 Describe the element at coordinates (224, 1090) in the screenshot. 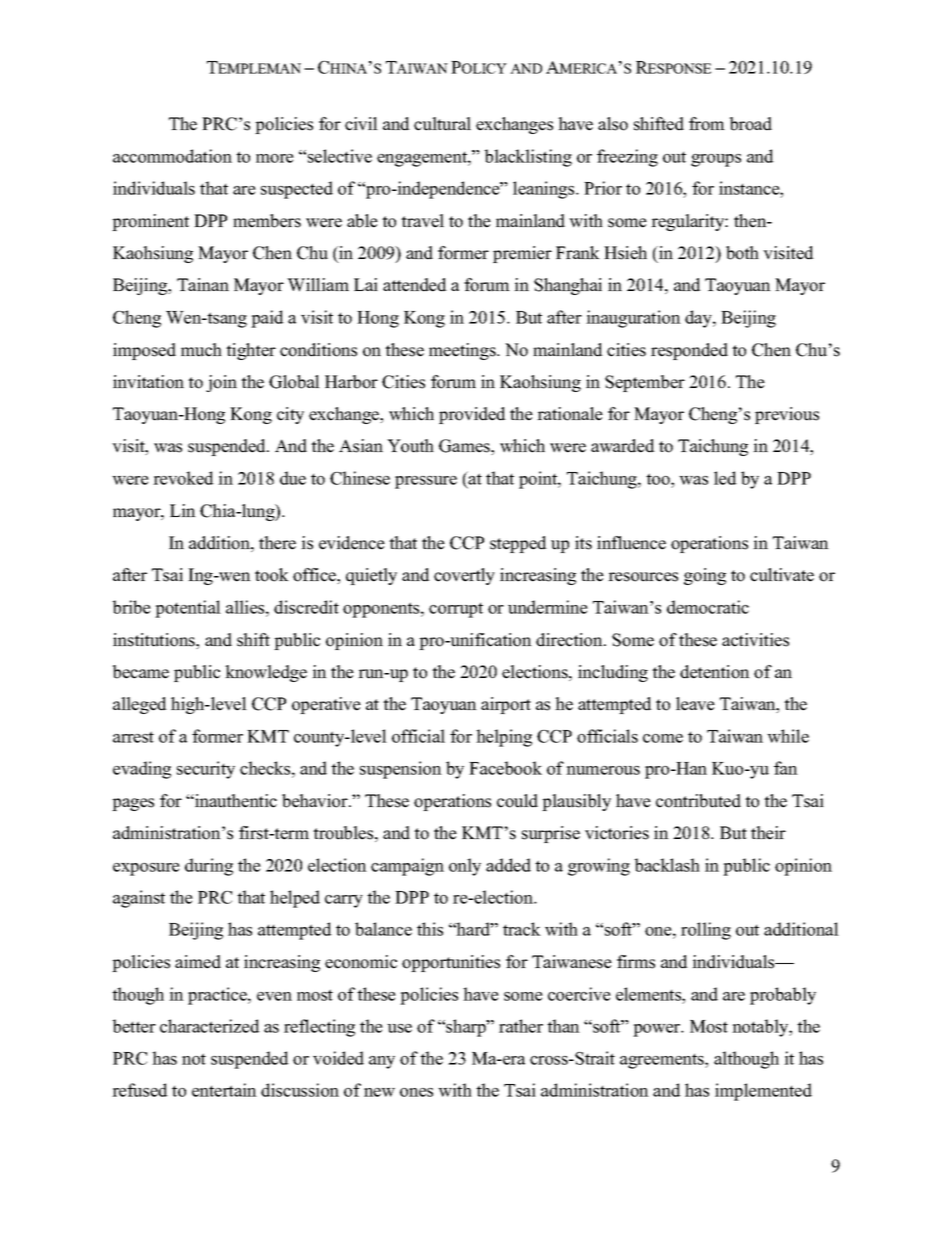

I see `entertain` at that location.
